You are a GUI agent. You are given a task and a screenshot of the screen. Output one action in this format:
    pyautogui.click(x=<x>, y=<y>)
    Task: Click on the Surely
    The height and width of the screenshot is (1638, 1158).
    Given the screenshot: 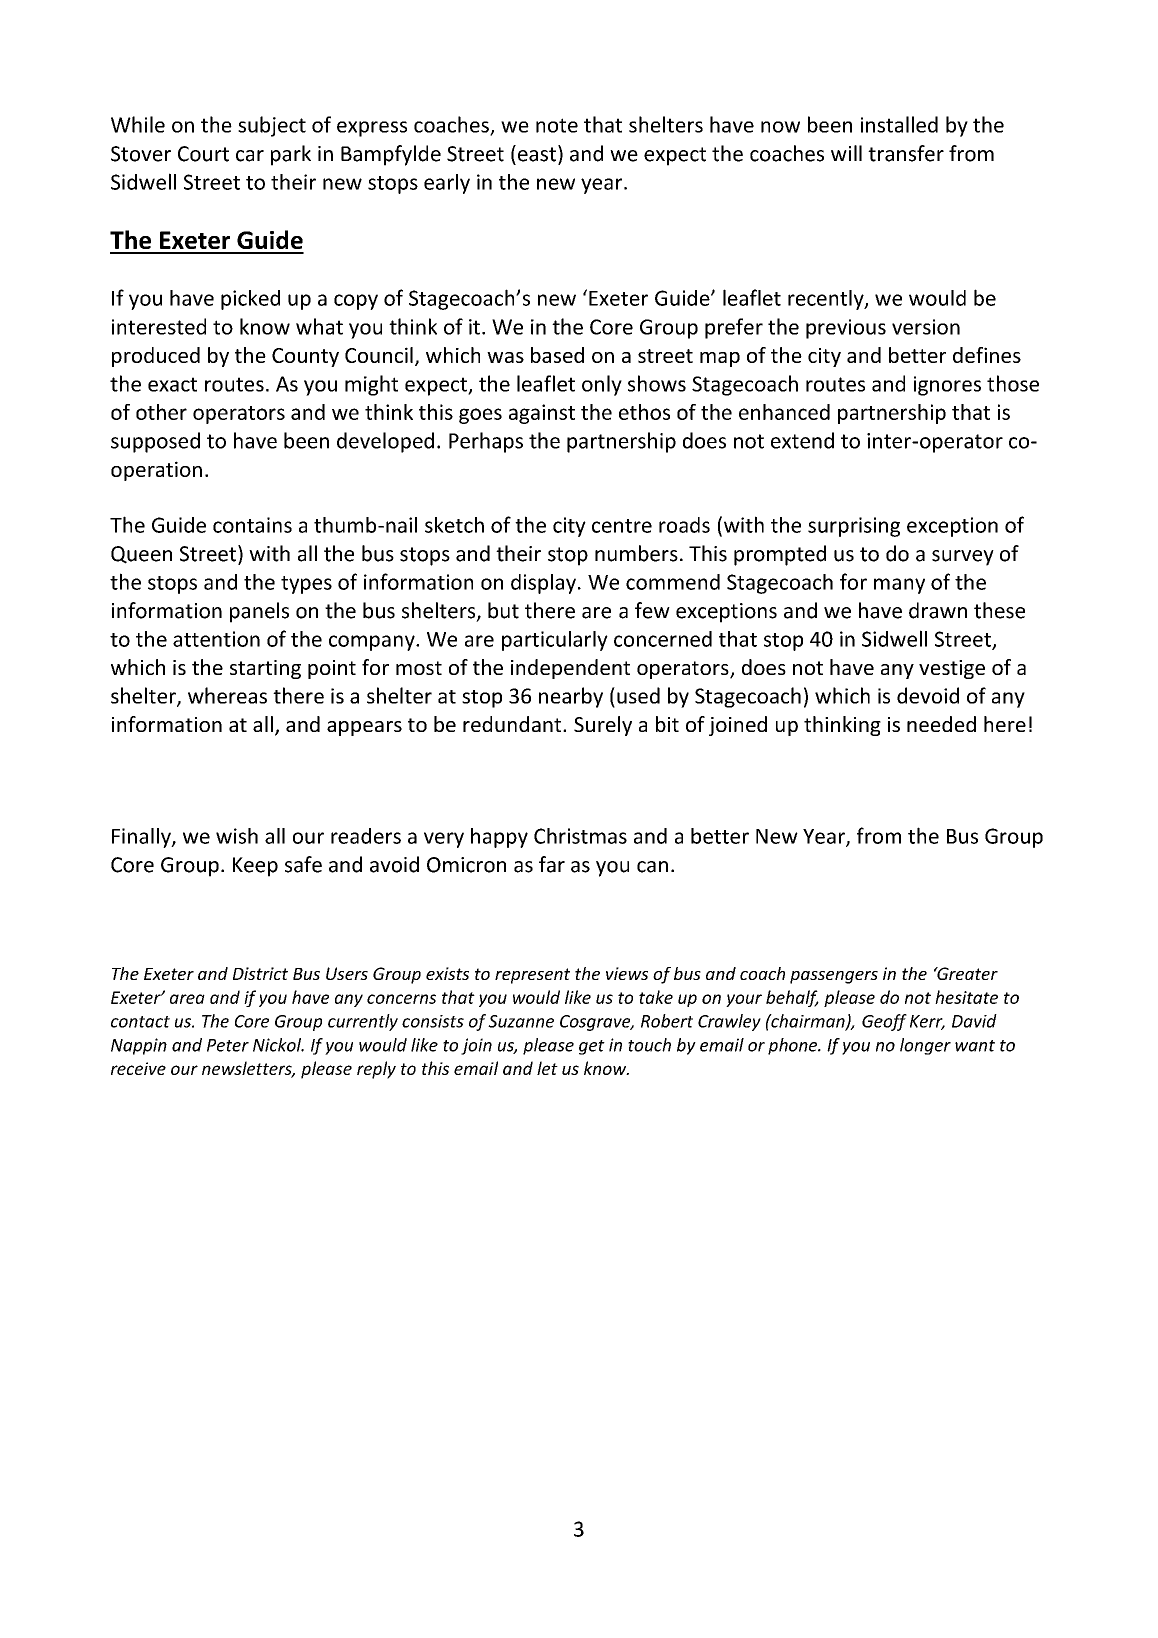 What is the action you would take?
    pyautogui.click(x=603, y=726)
